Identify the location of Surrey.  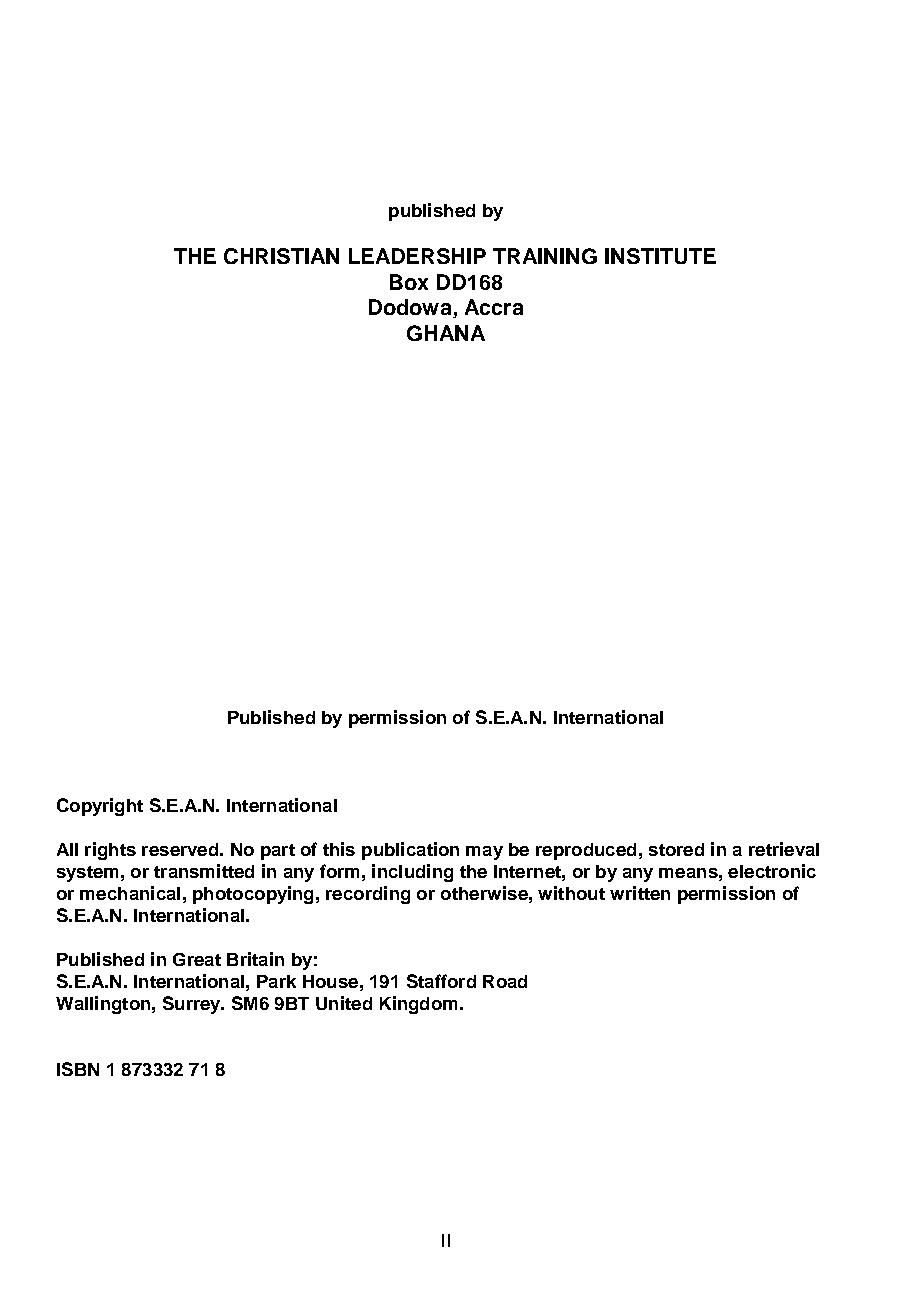
(193, 1005).
